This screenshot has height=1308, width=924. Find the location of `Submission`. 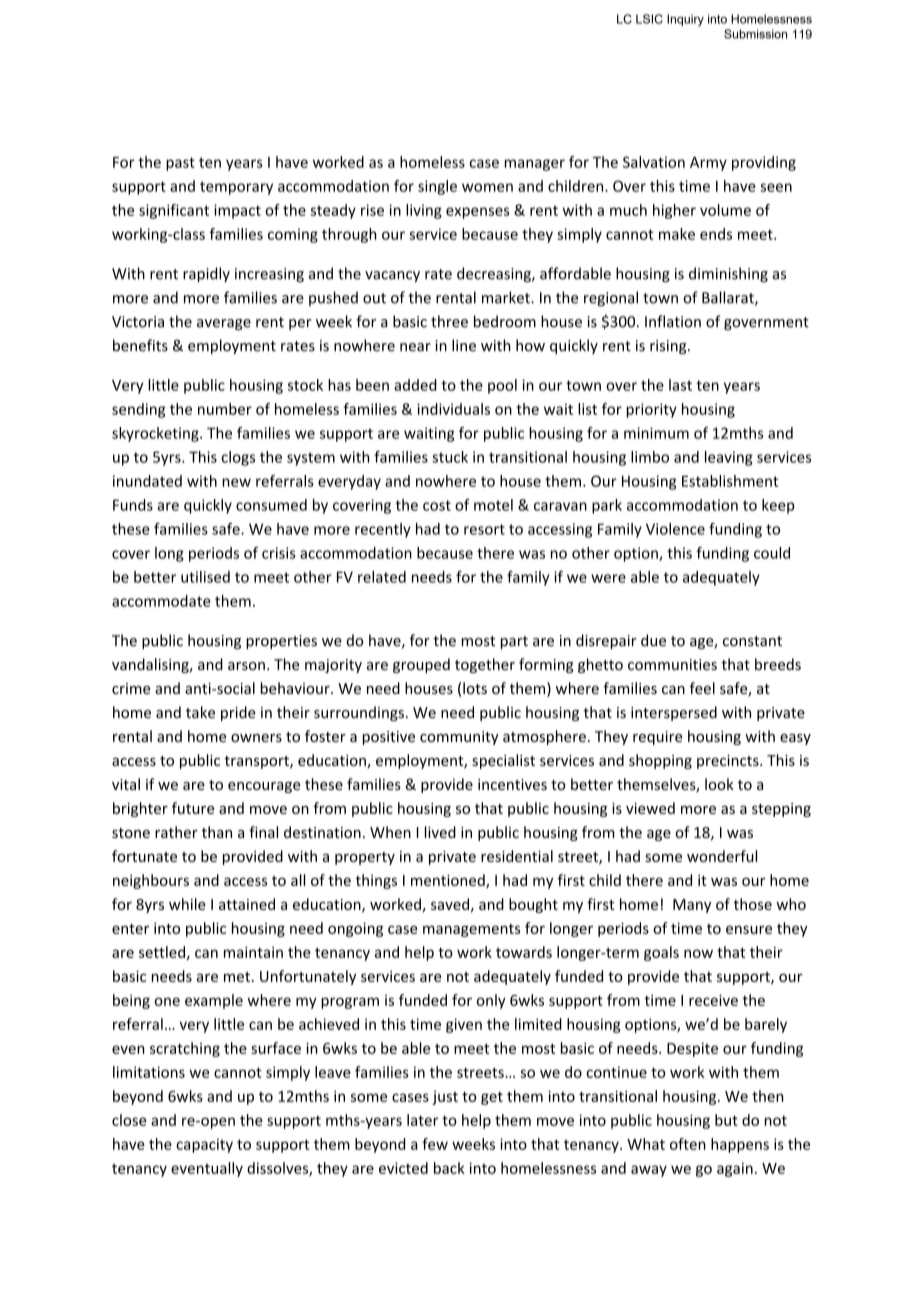

Submission is located at coordinates (755, 34).
